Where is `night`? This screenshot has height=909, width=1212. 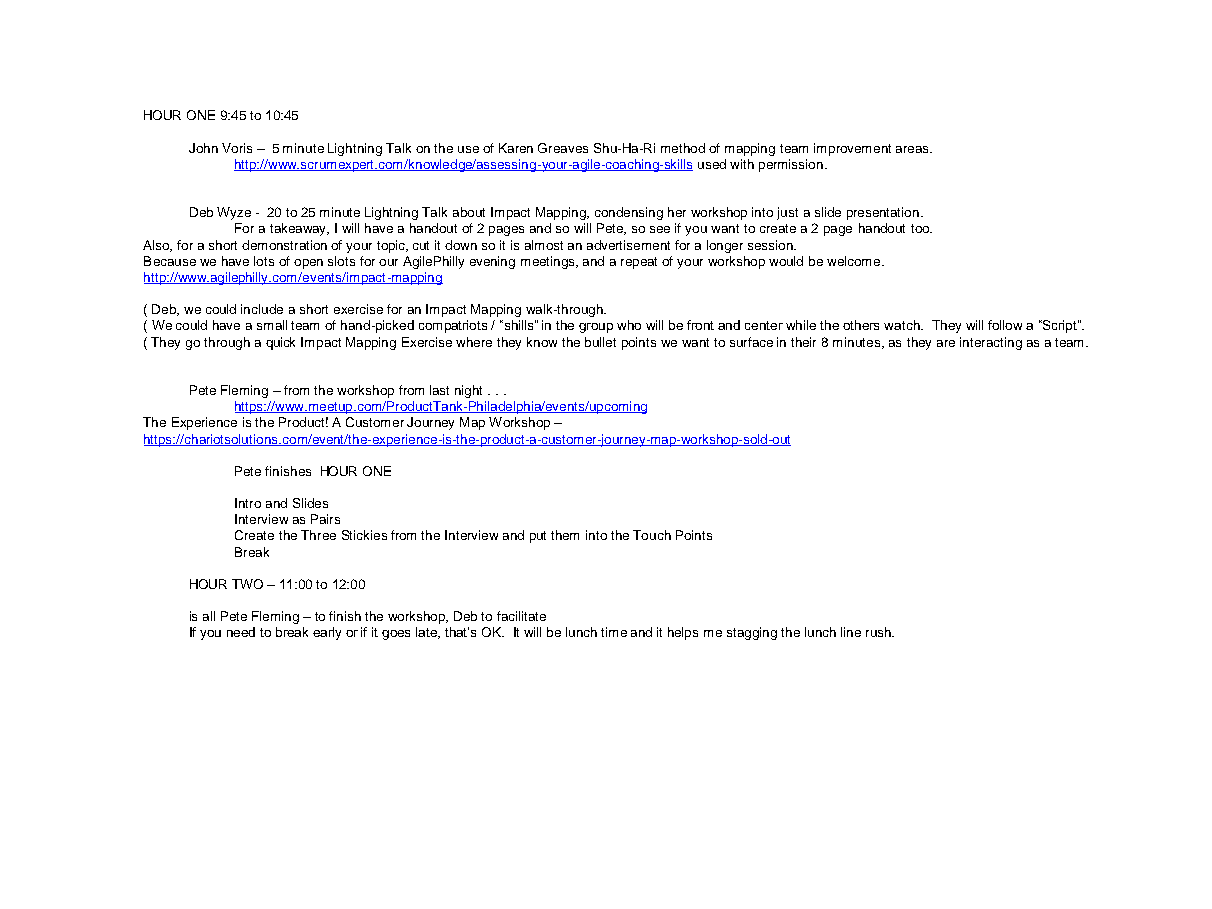 night is located at coordinates (468, 391).
